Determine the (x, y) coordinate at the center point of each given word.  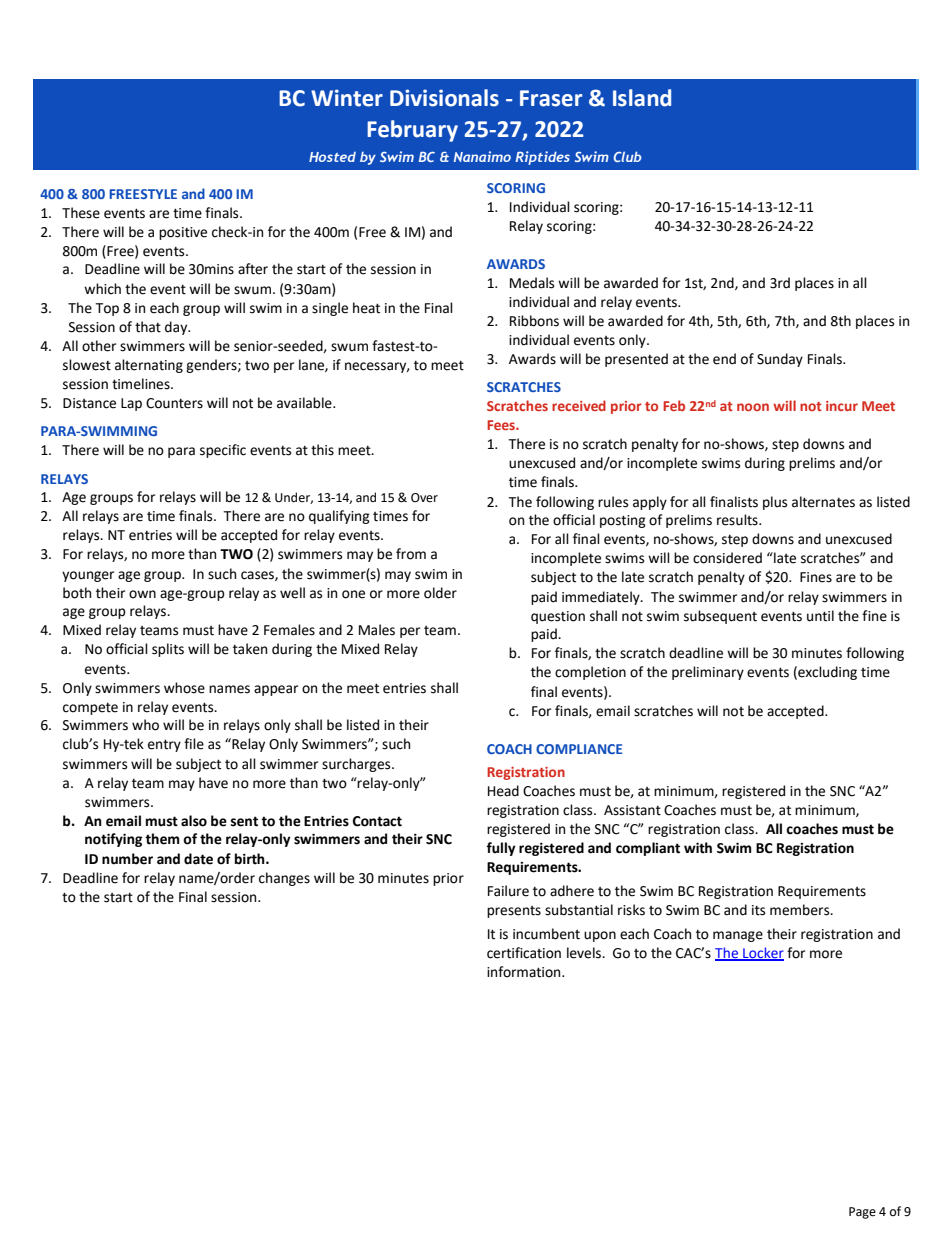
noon (753, 407)
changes (284, 879)
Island (642, 98)
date (198, 859)
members (801, 910)
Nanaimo (482, 156)
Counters (174, 403)
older (440, 593)
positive (183, 233)
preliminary (708, 673)
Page (862, 1213)
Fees (502, 425)
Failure (508, 891)
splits (168, 650)
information (525, 972)
